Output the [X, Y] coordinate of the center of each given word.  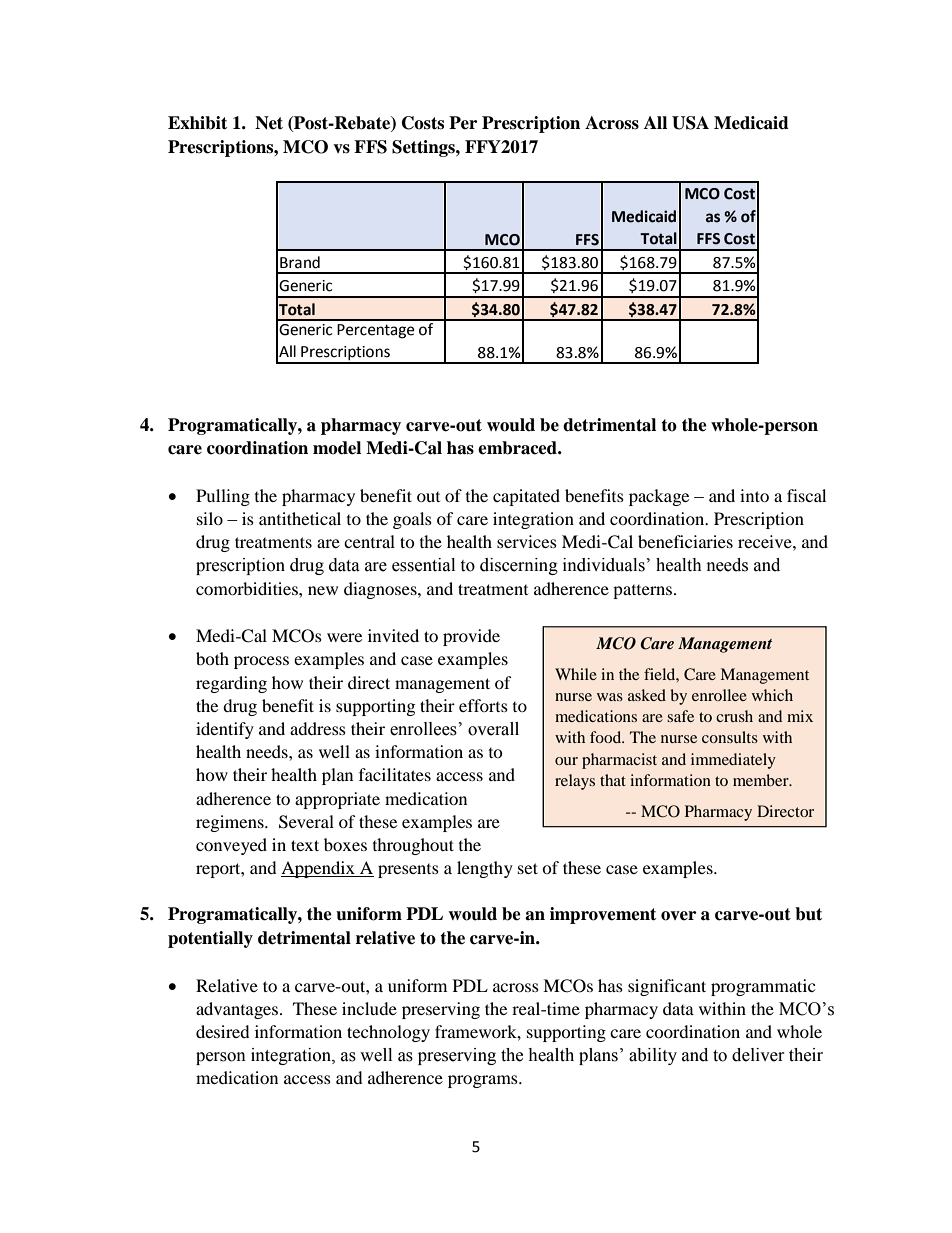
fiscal [806, 495]
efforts [483, 705]
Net [269, 123]
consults [730, 737]
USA [690, 123]
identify [225, 730]
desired [223, 1031]
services [527, 541]
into [754, 495]
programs [484, 1081]
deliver [758, 1055]
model [337, 448]
